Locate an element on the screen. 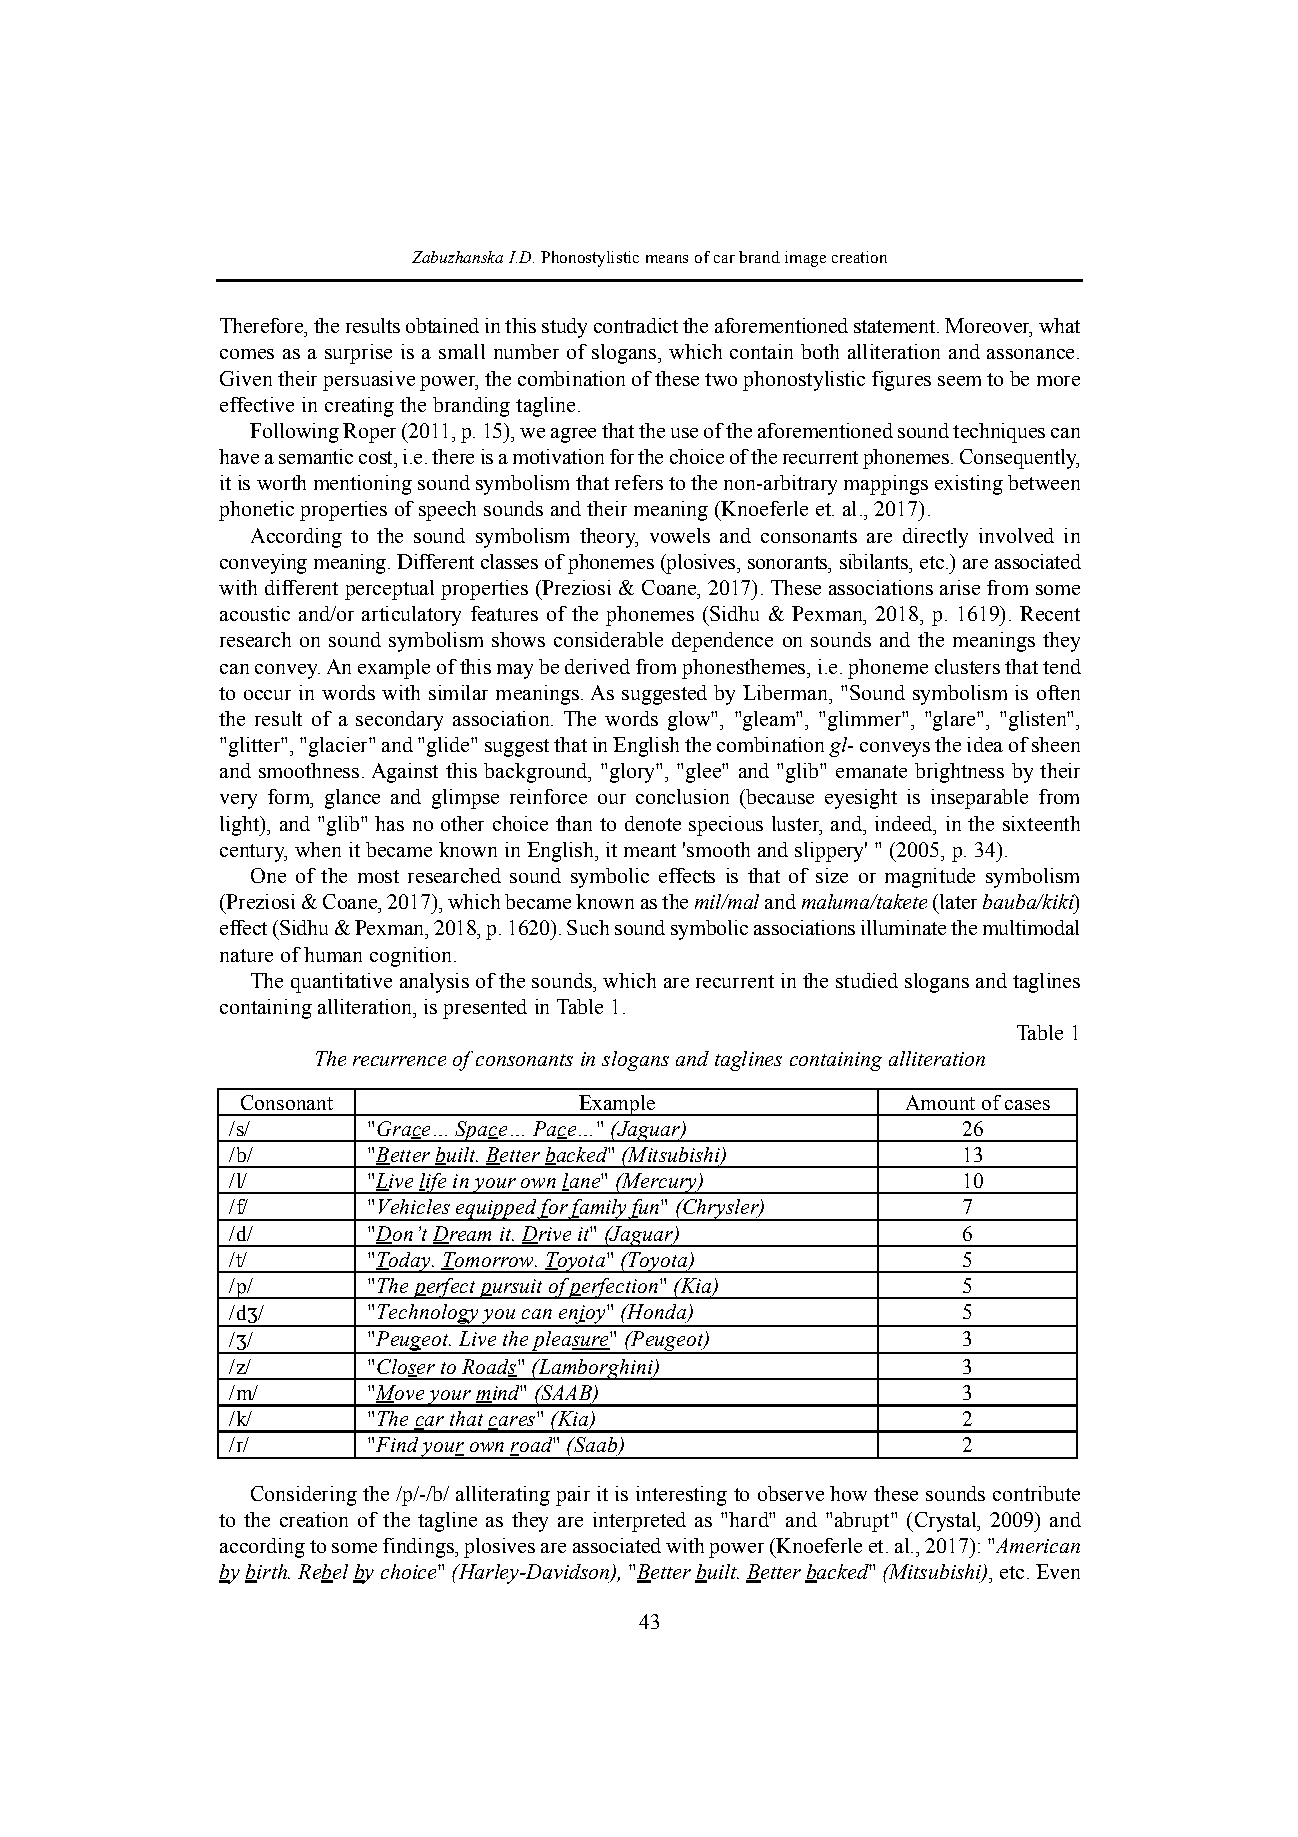 This screenshot has height=1837, width=1298. lane is located at coordinates (582, 1182).
